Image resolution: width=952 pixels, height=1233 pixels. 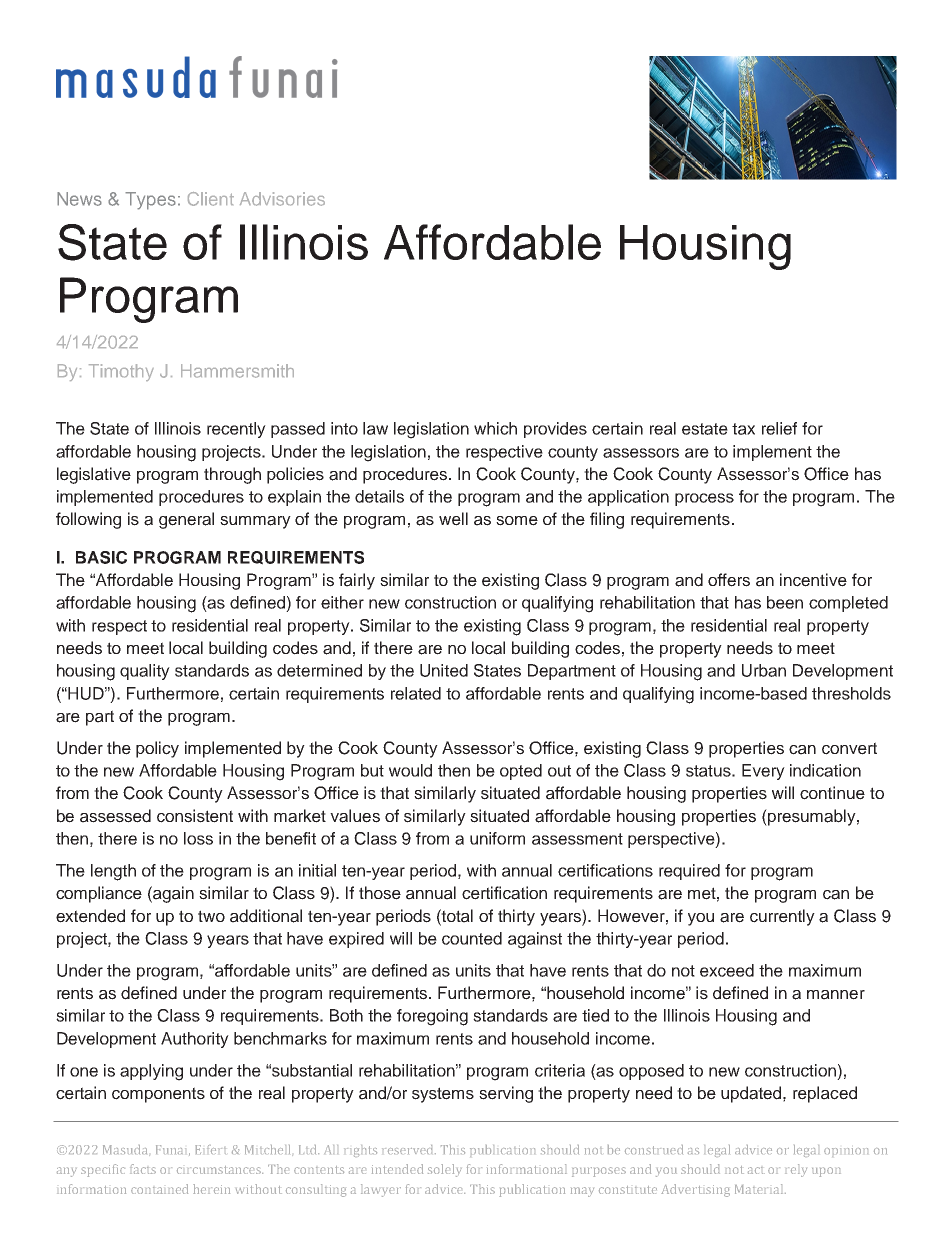 I want to click on legislative, so click(x=94, y=475).
